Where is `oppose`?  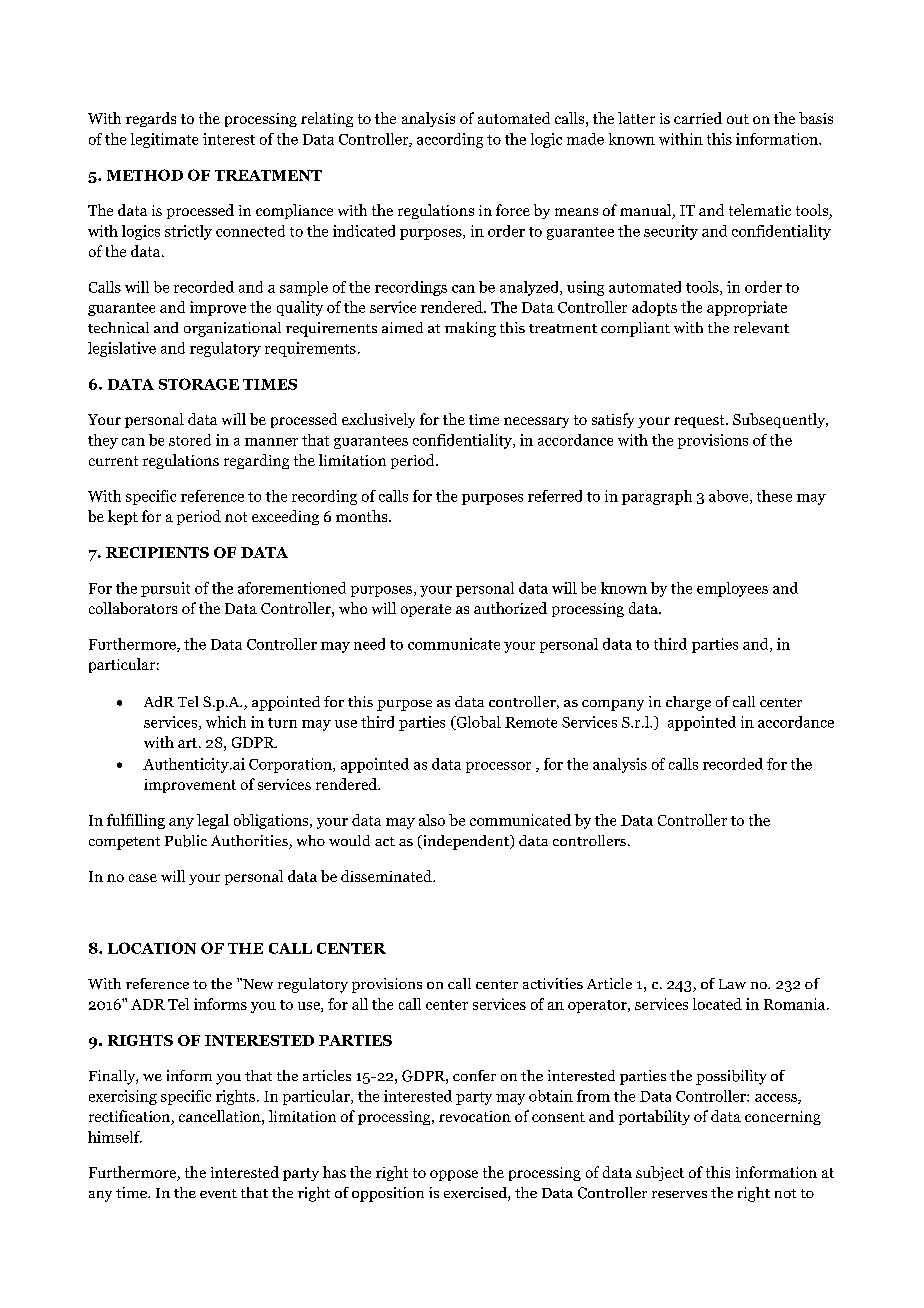 oppose is located at coordinates (454, 1175).
